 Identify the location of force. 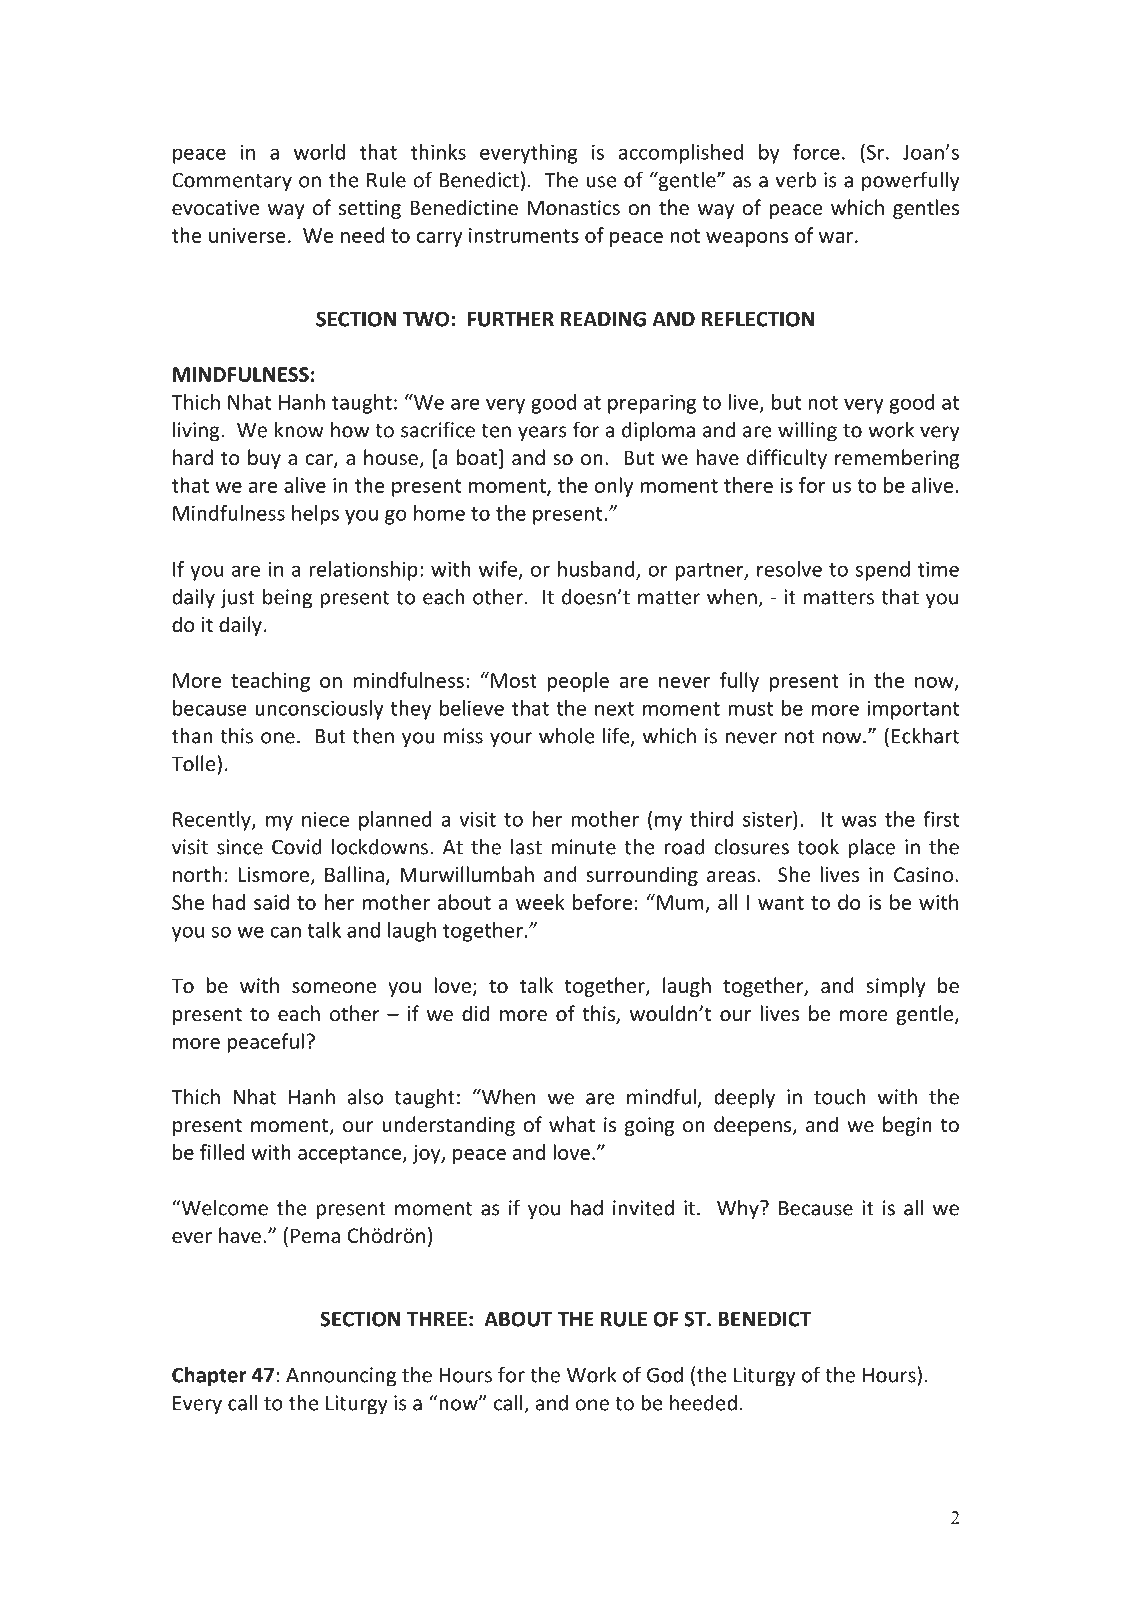
(816, 152).
